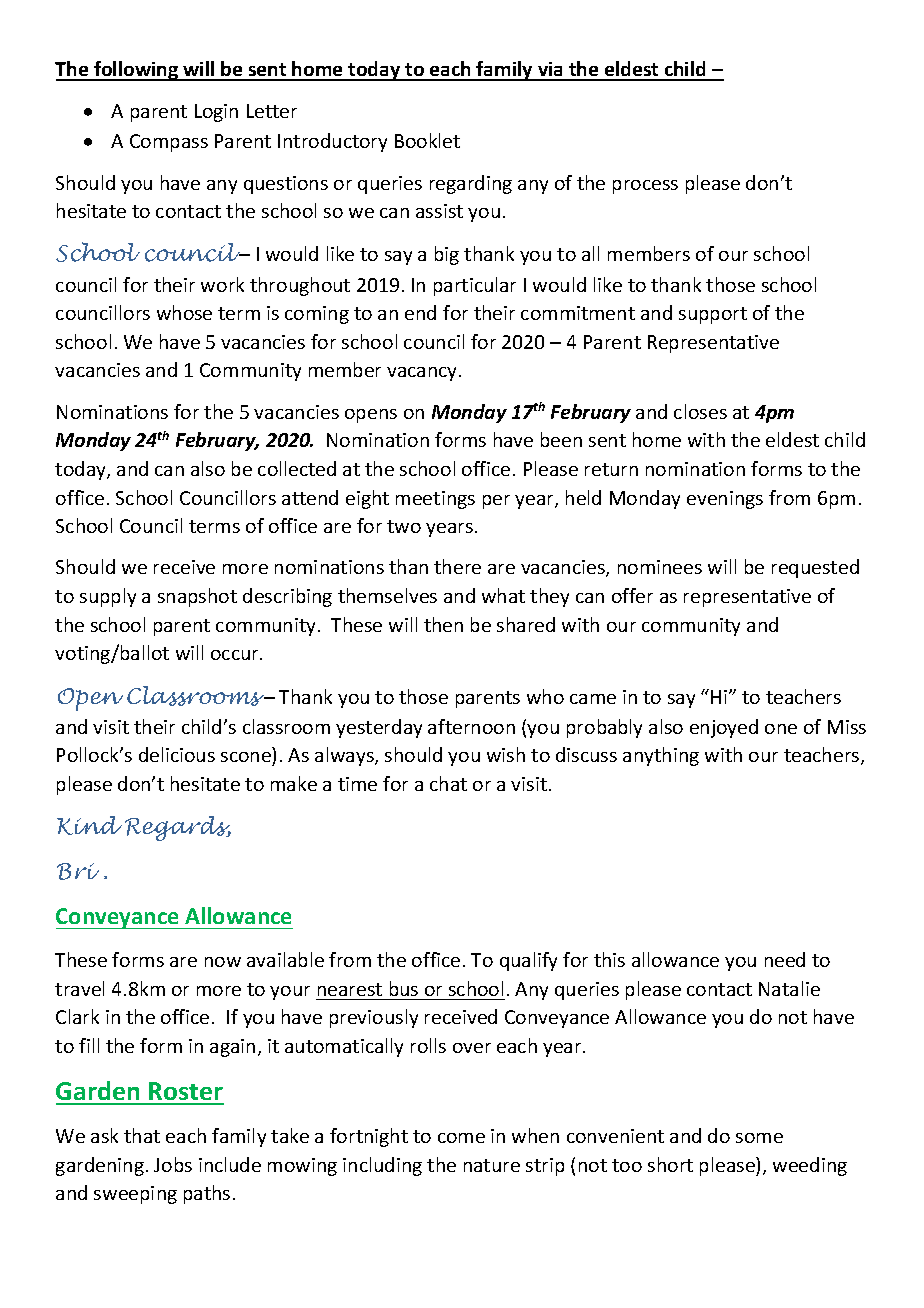  I want to click on some, so click(759, 1138).
